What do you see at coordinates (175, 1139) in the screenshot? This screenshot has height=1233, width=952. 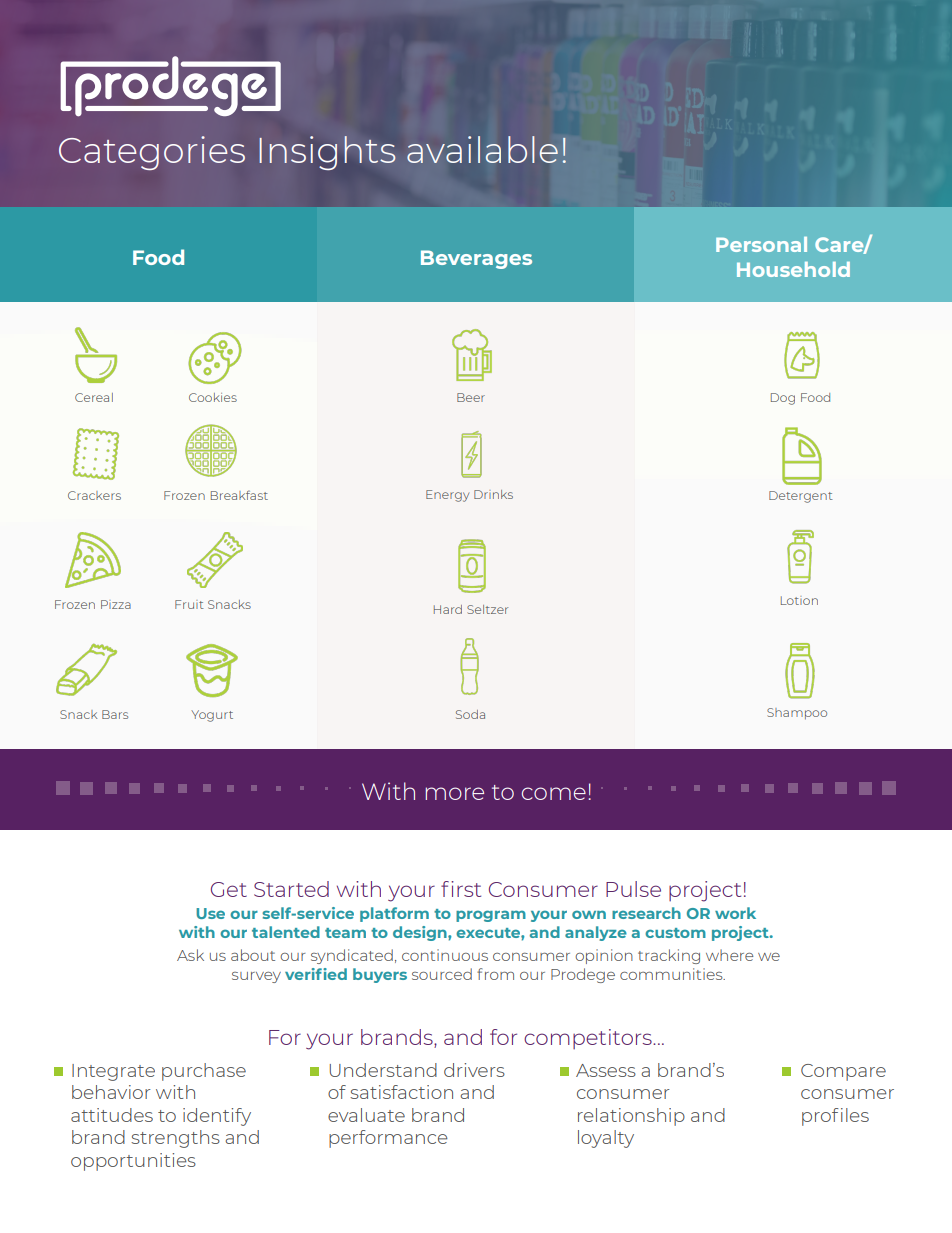 I see `strengths` at bounding box center [175, 1139].
